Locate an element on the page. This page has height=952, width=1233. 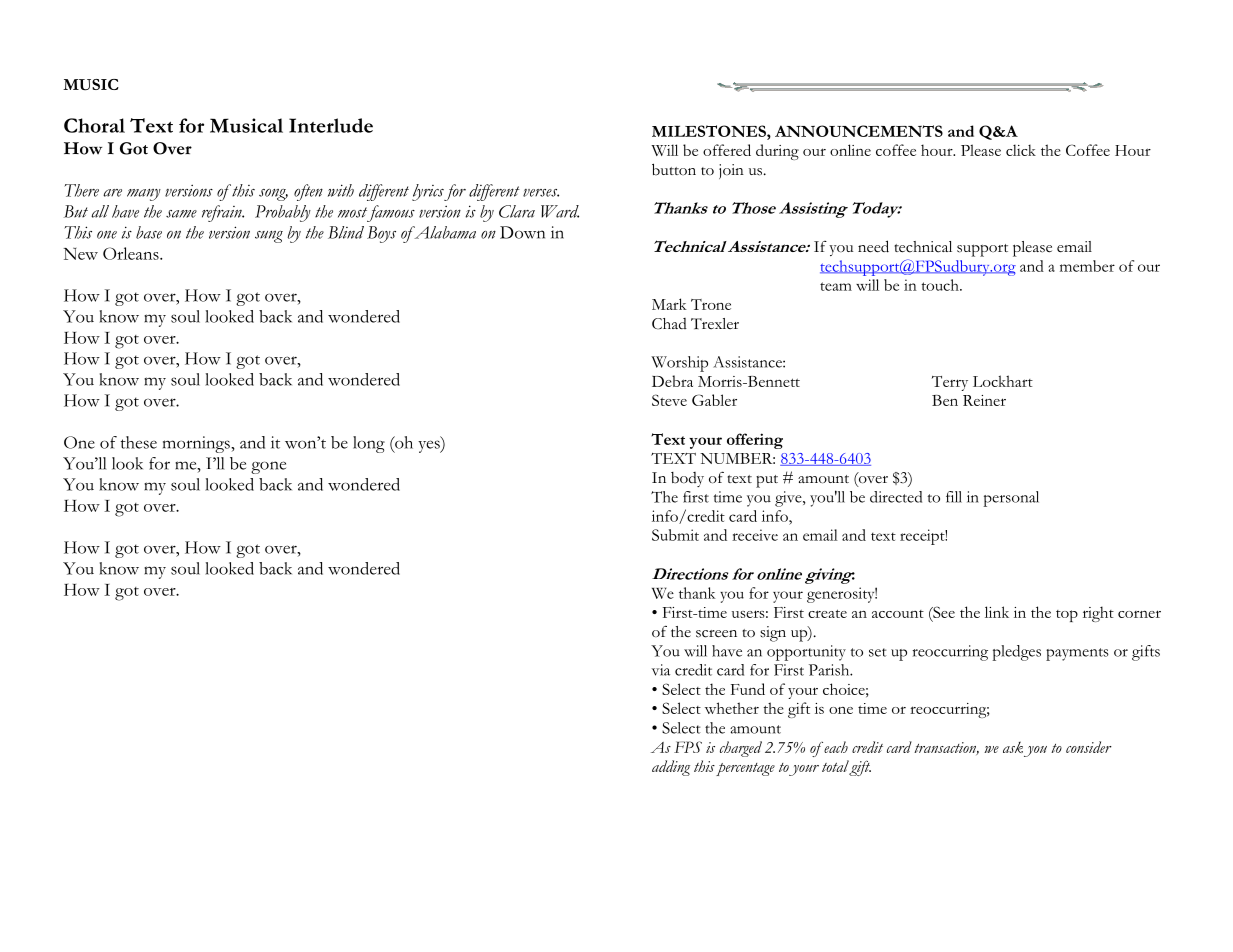
Choral is located at coordinates (94, 125).
